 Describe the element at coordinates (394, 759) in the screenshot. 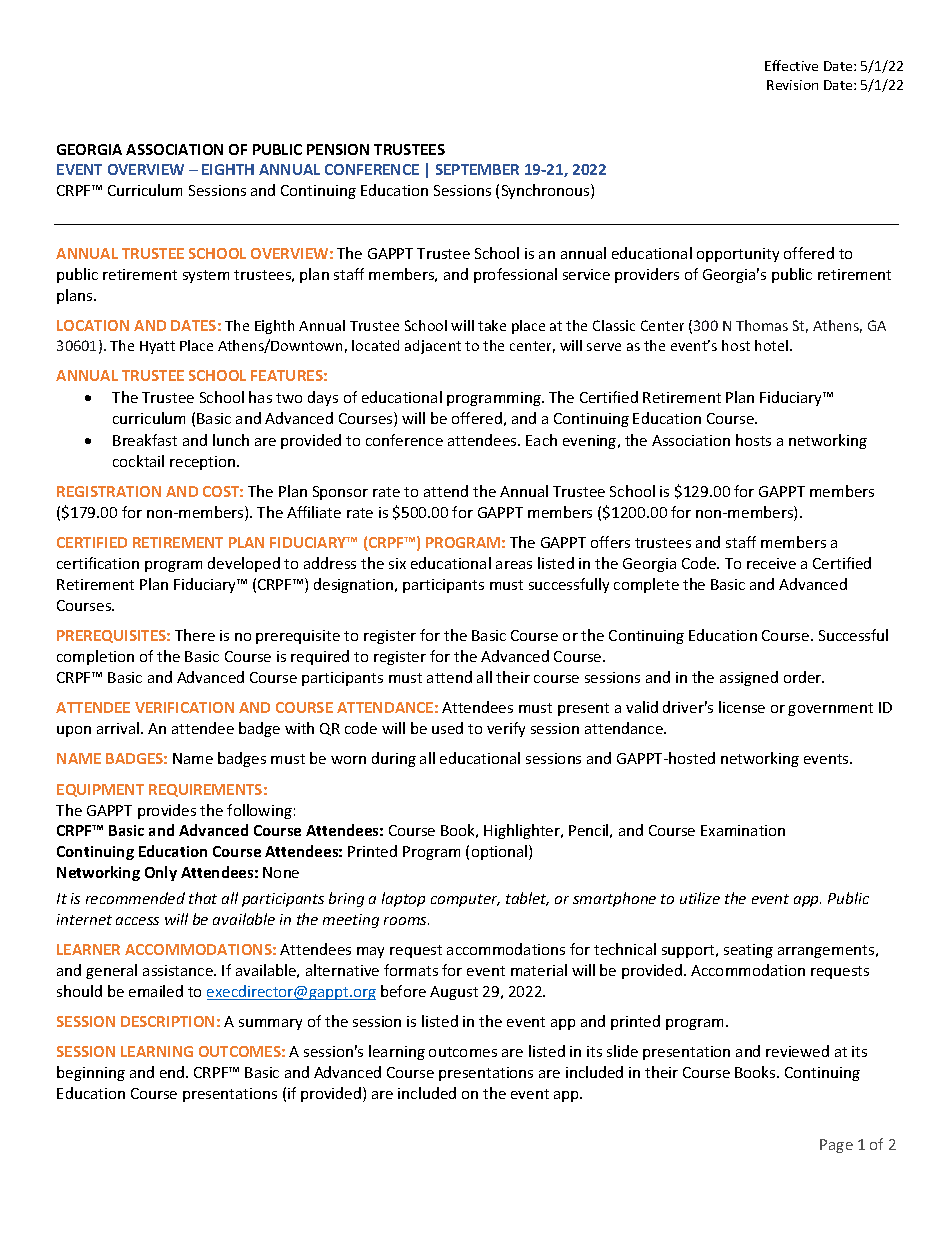

I see `during` at that location.
